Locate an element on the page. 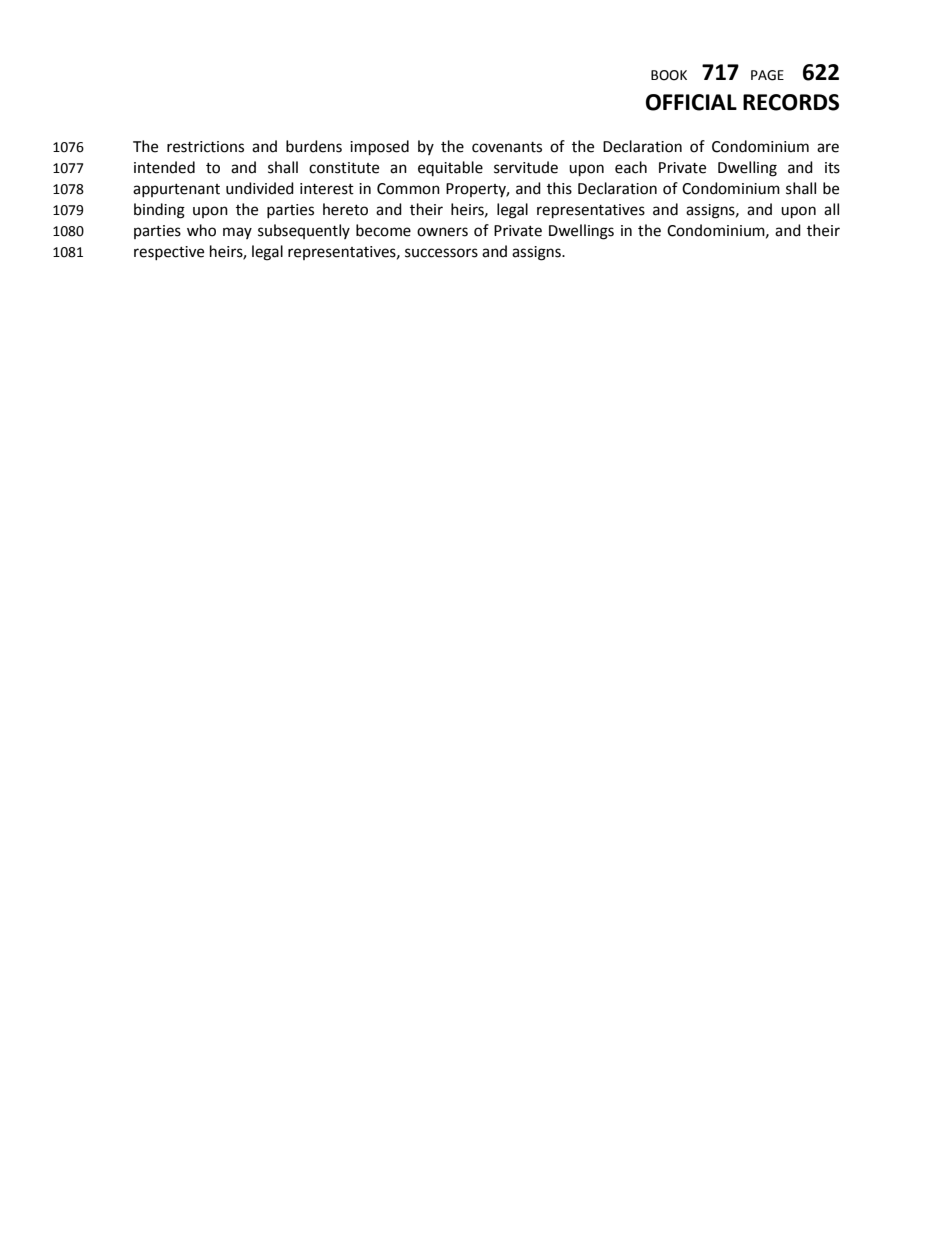 This page has height=1233, width=952. BOOK is located at coordinates (669, 75).
